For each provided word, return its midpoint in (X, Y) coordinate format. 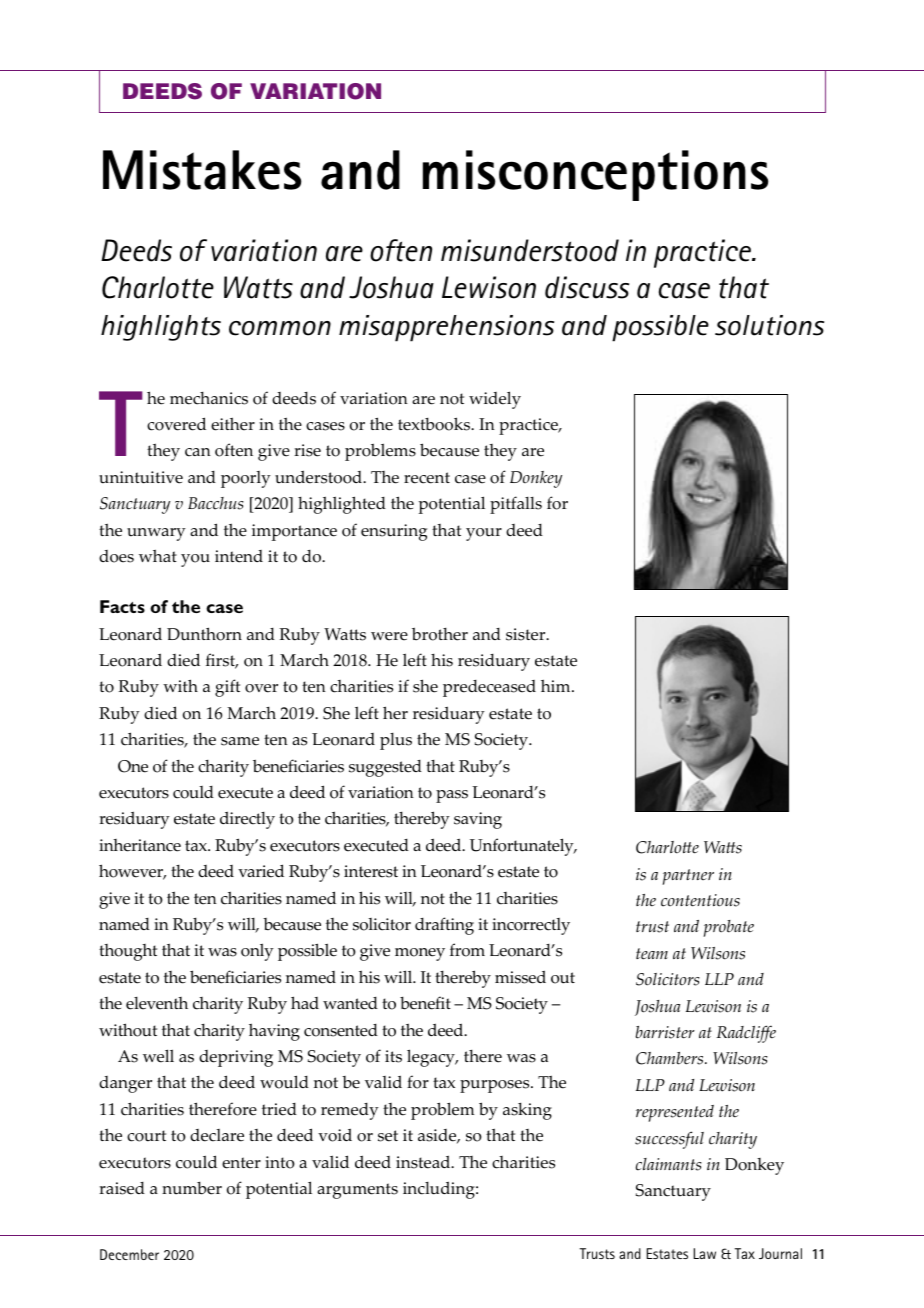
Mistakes (202, 170)
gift (227, 688)
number (192, 1188)
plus (396, 741)
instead (424, 1162)
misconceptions (595, 175)
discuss (587, 287)
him (557, 685)
